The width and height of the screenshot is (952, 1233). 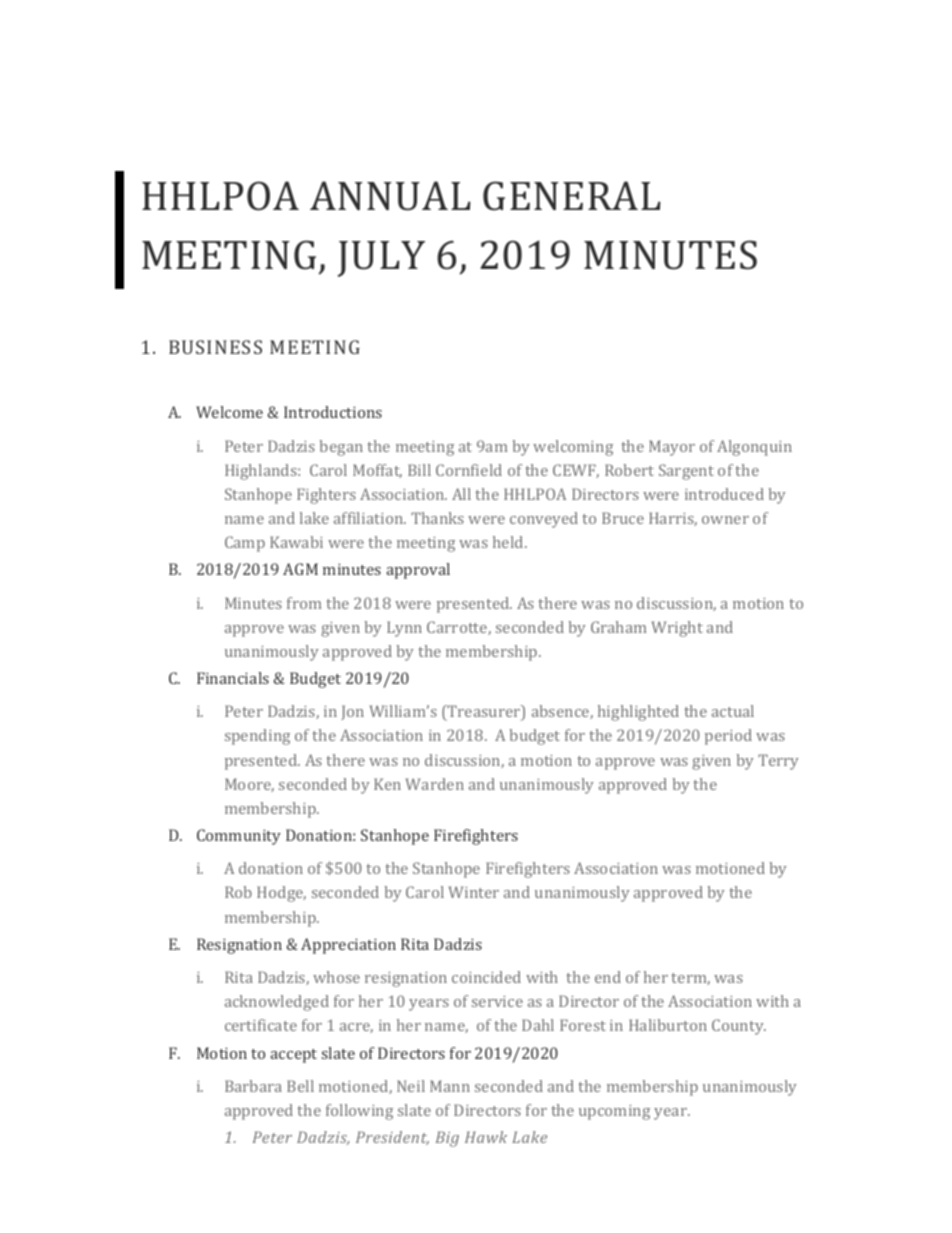 What do you see at coordinates (233, 678) in the screenshot?
I see `Financials` at bounding box center [233, 678].
